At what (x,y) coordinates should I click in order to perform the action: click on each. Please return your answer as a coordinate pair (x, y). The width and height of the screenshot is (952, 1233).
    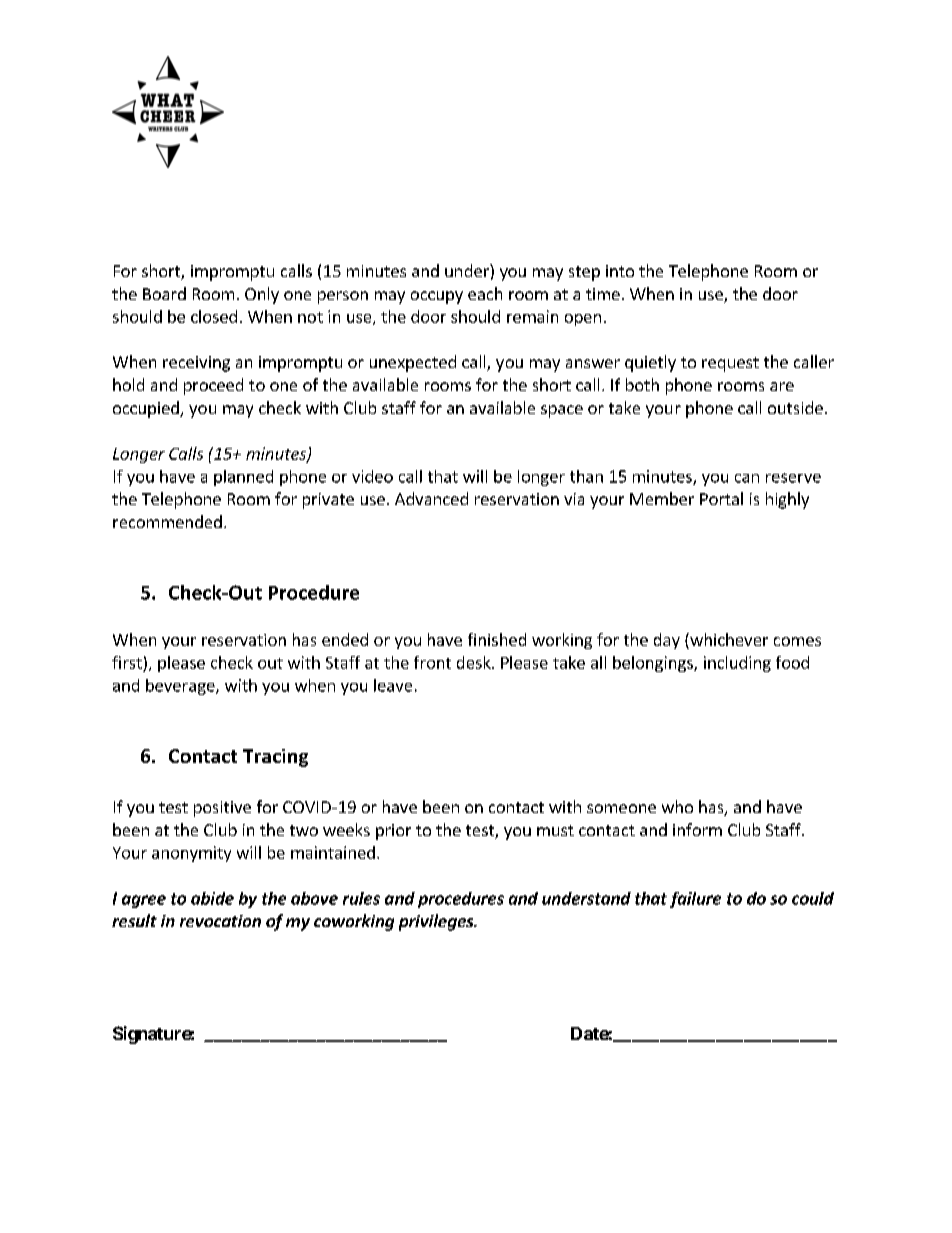
    Looking at the image, I should click on (485, 293).
